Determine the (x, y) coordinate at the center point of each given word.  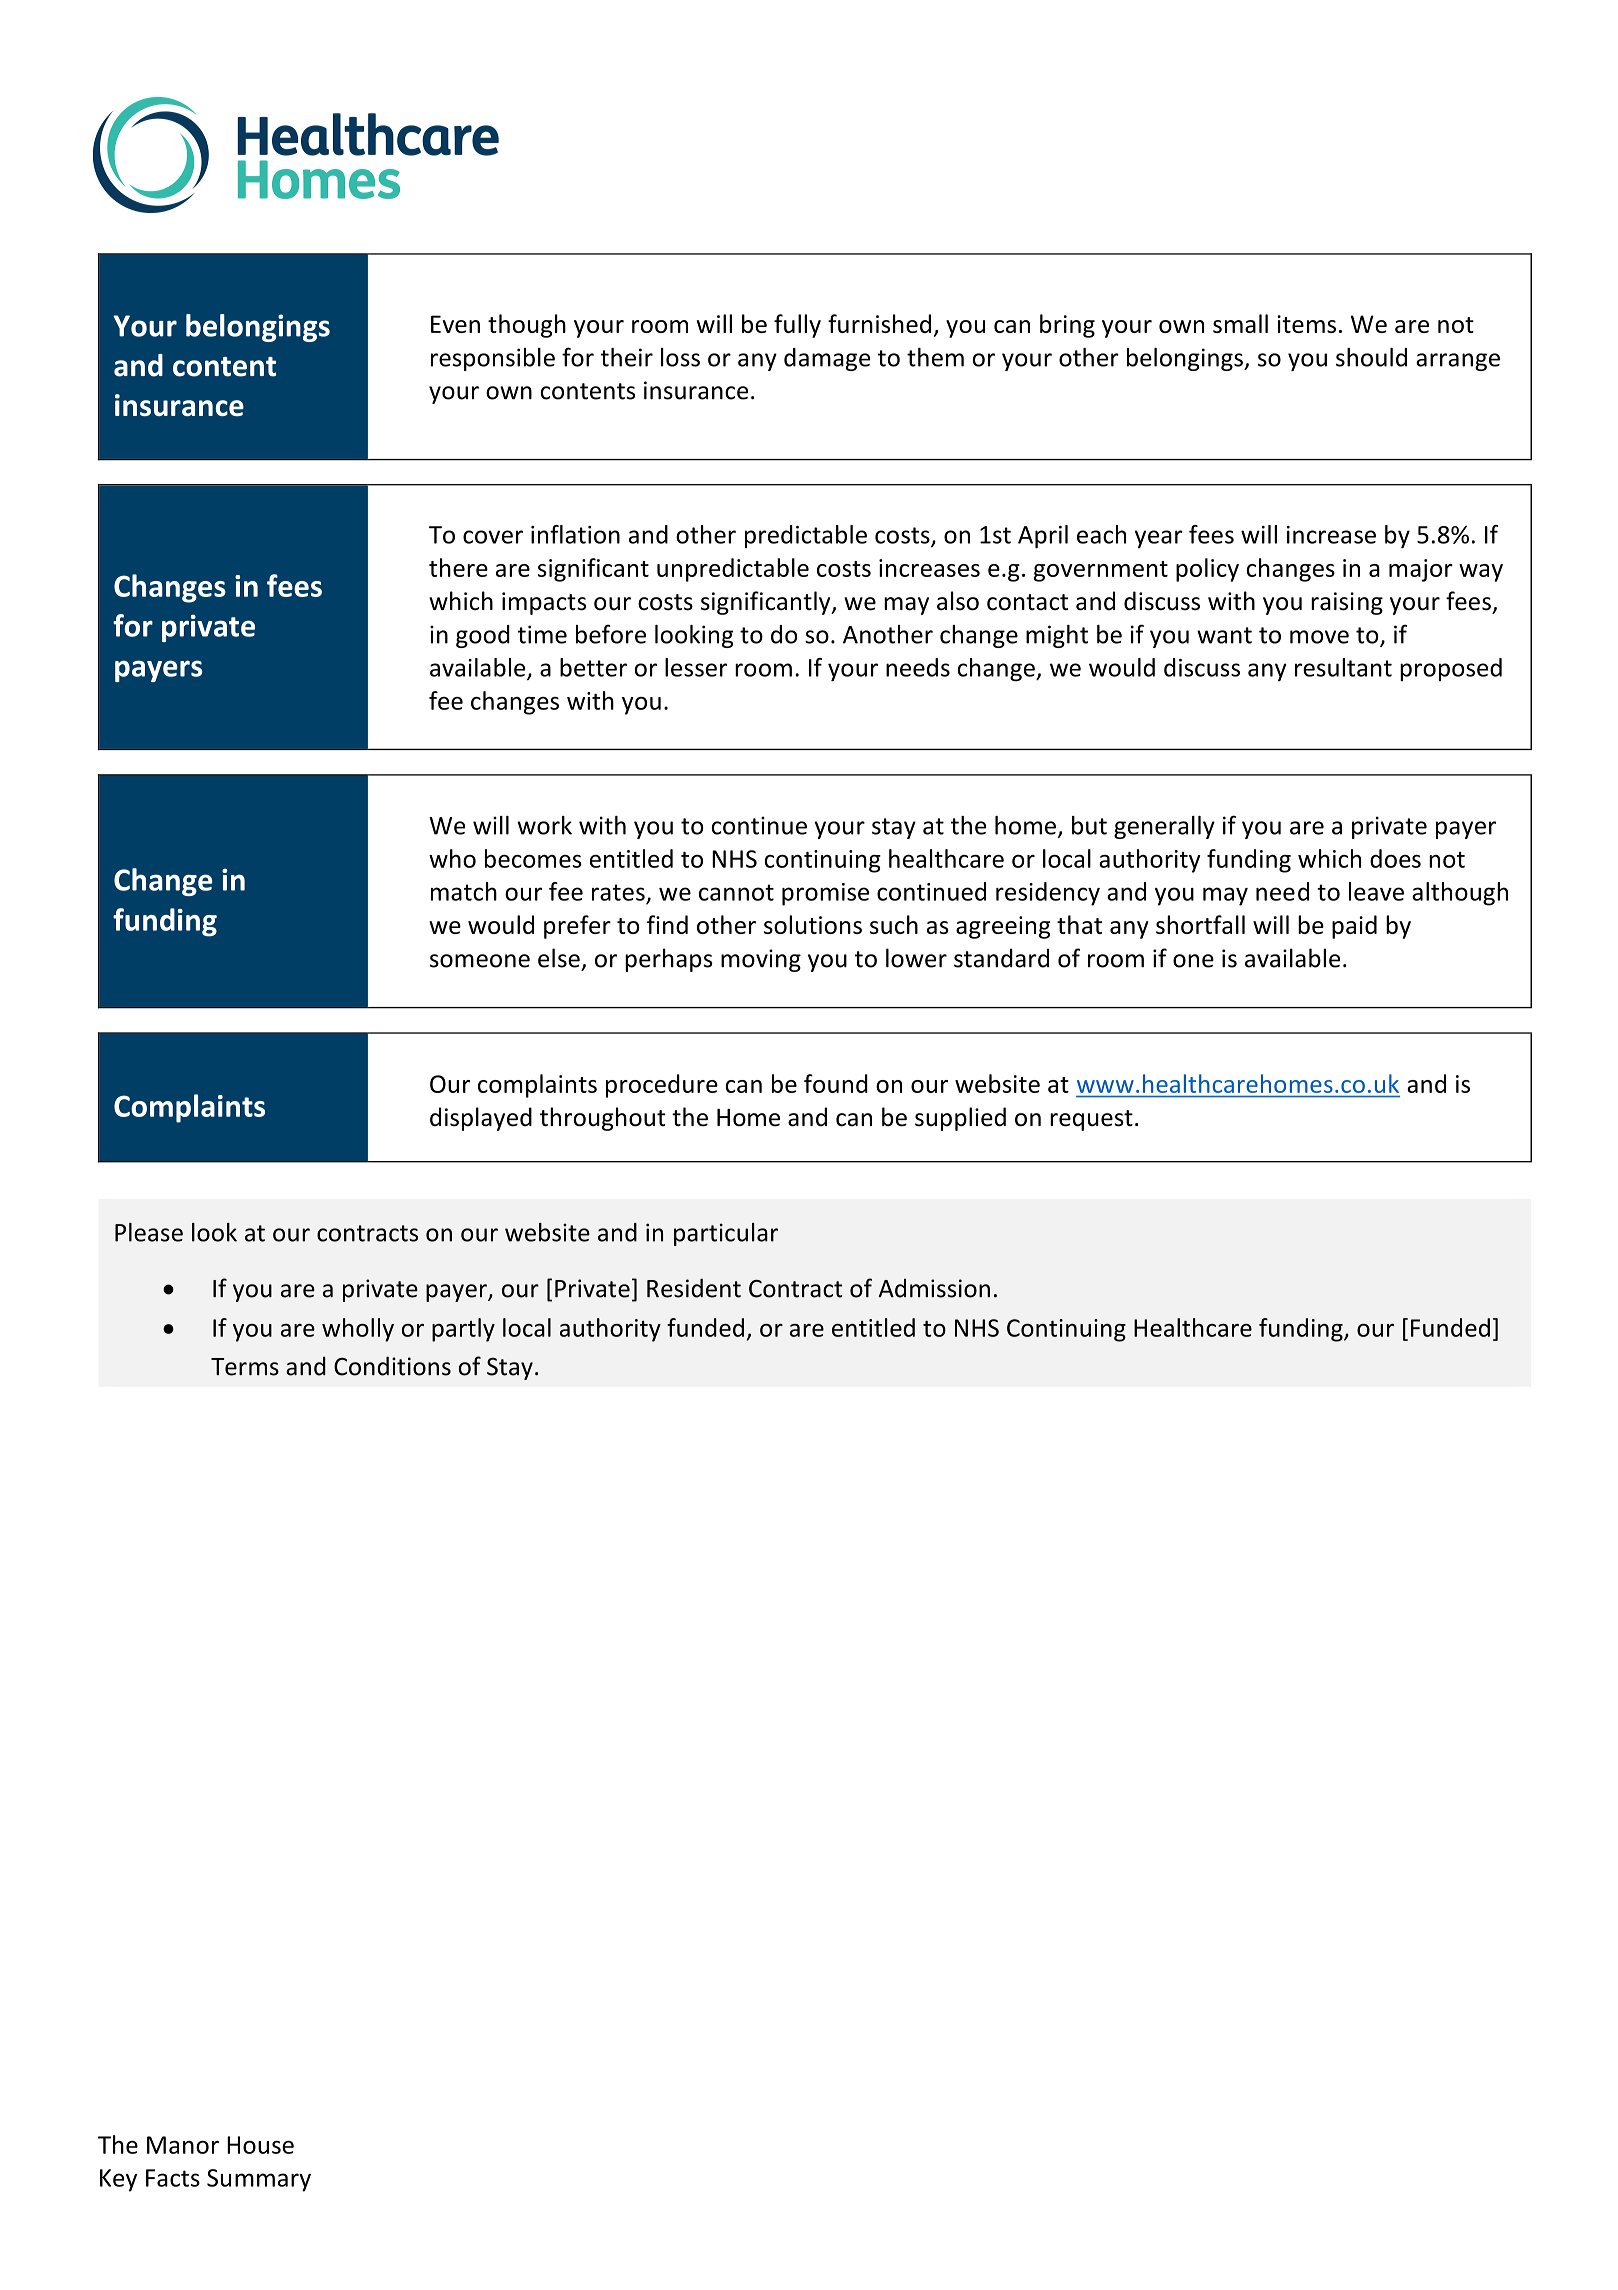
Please (149, 1232)
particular (726, 1234)
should (1371, 357)
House (260, 2145)
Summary (259, 2180)
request (1091, 1120)
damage (827, 359)
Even (455, 324)
